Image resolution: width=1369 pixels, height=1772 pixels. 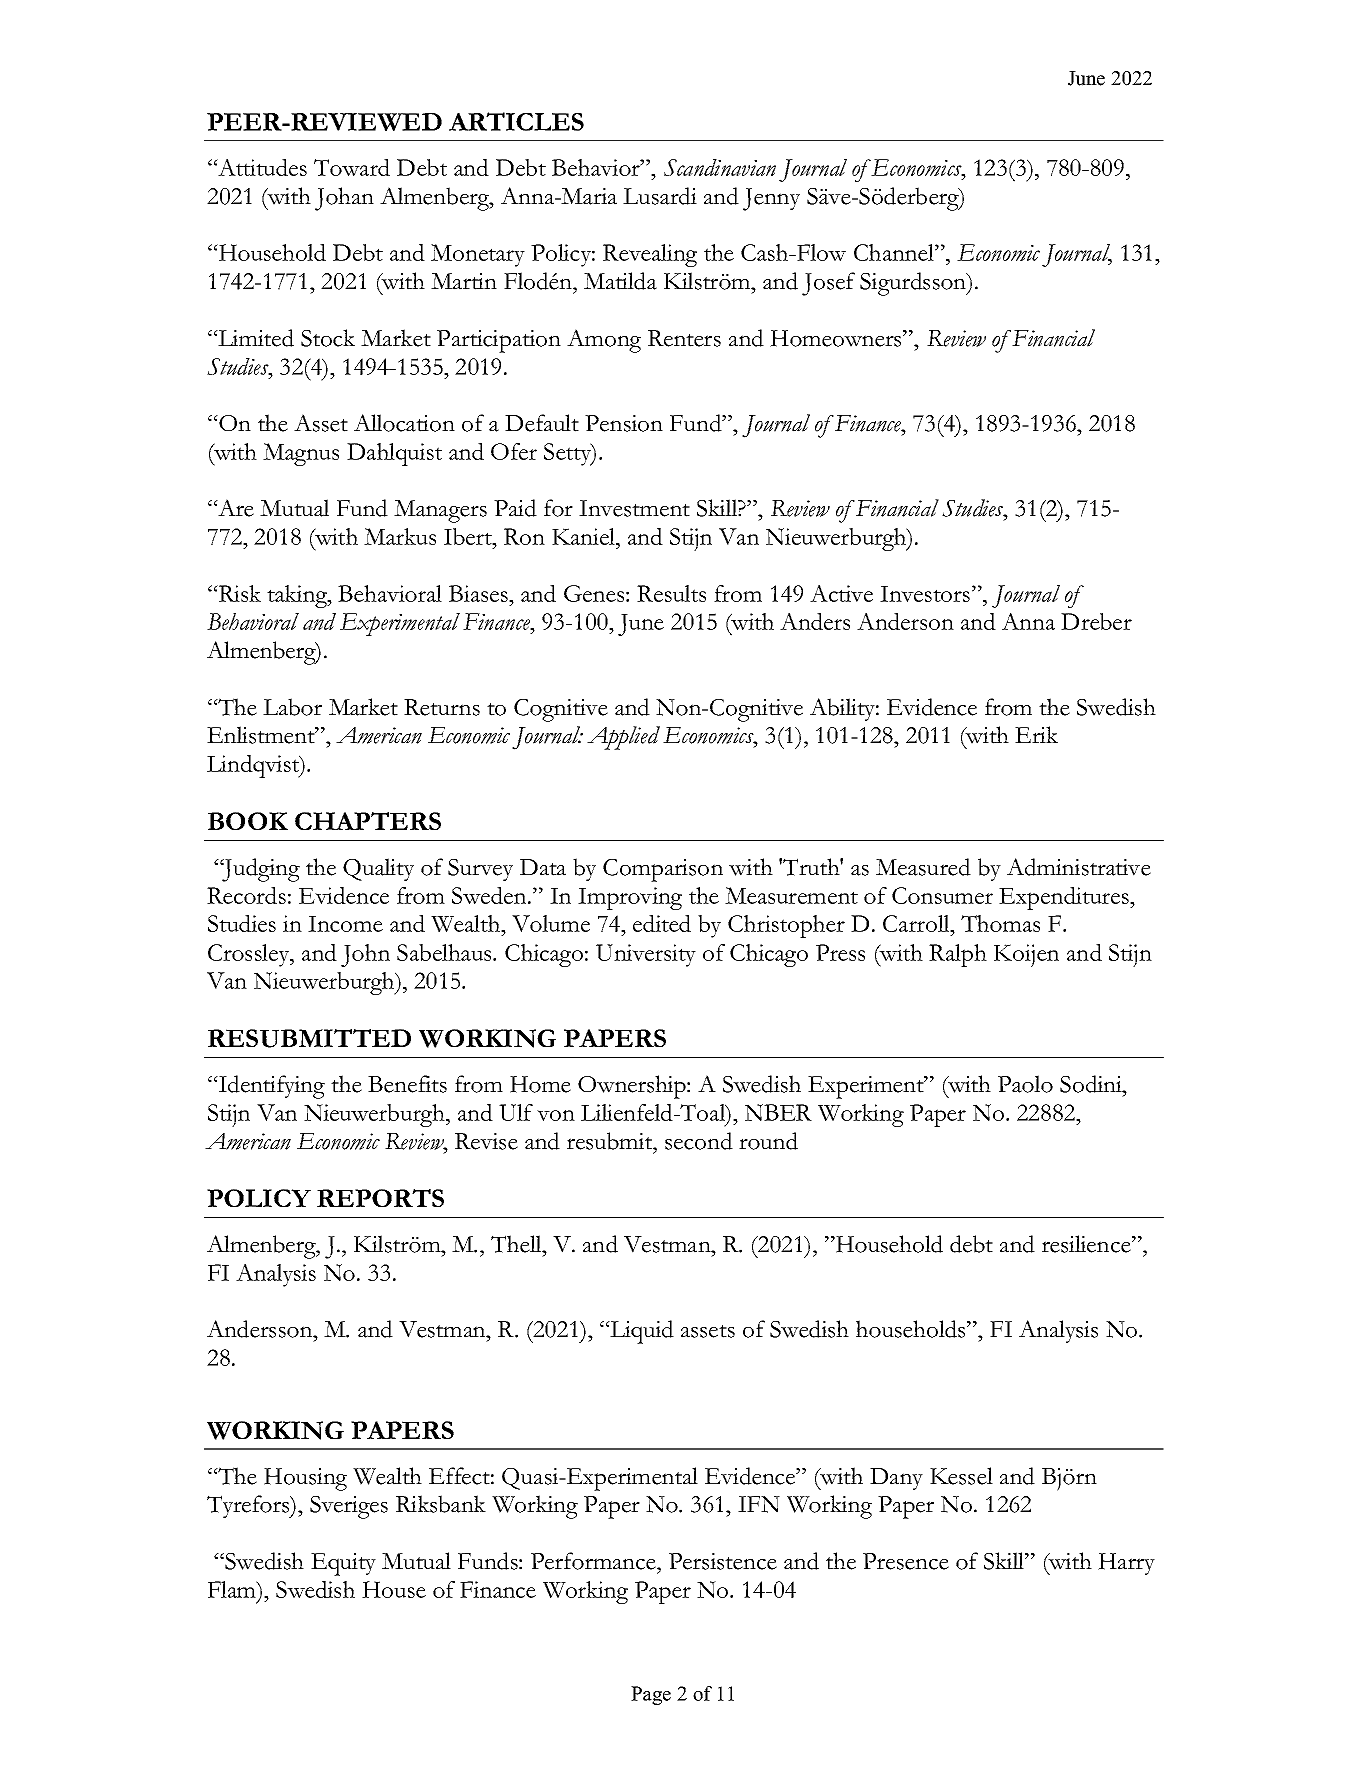 I want to click on Liquid, so click(x=641, y=1332).
